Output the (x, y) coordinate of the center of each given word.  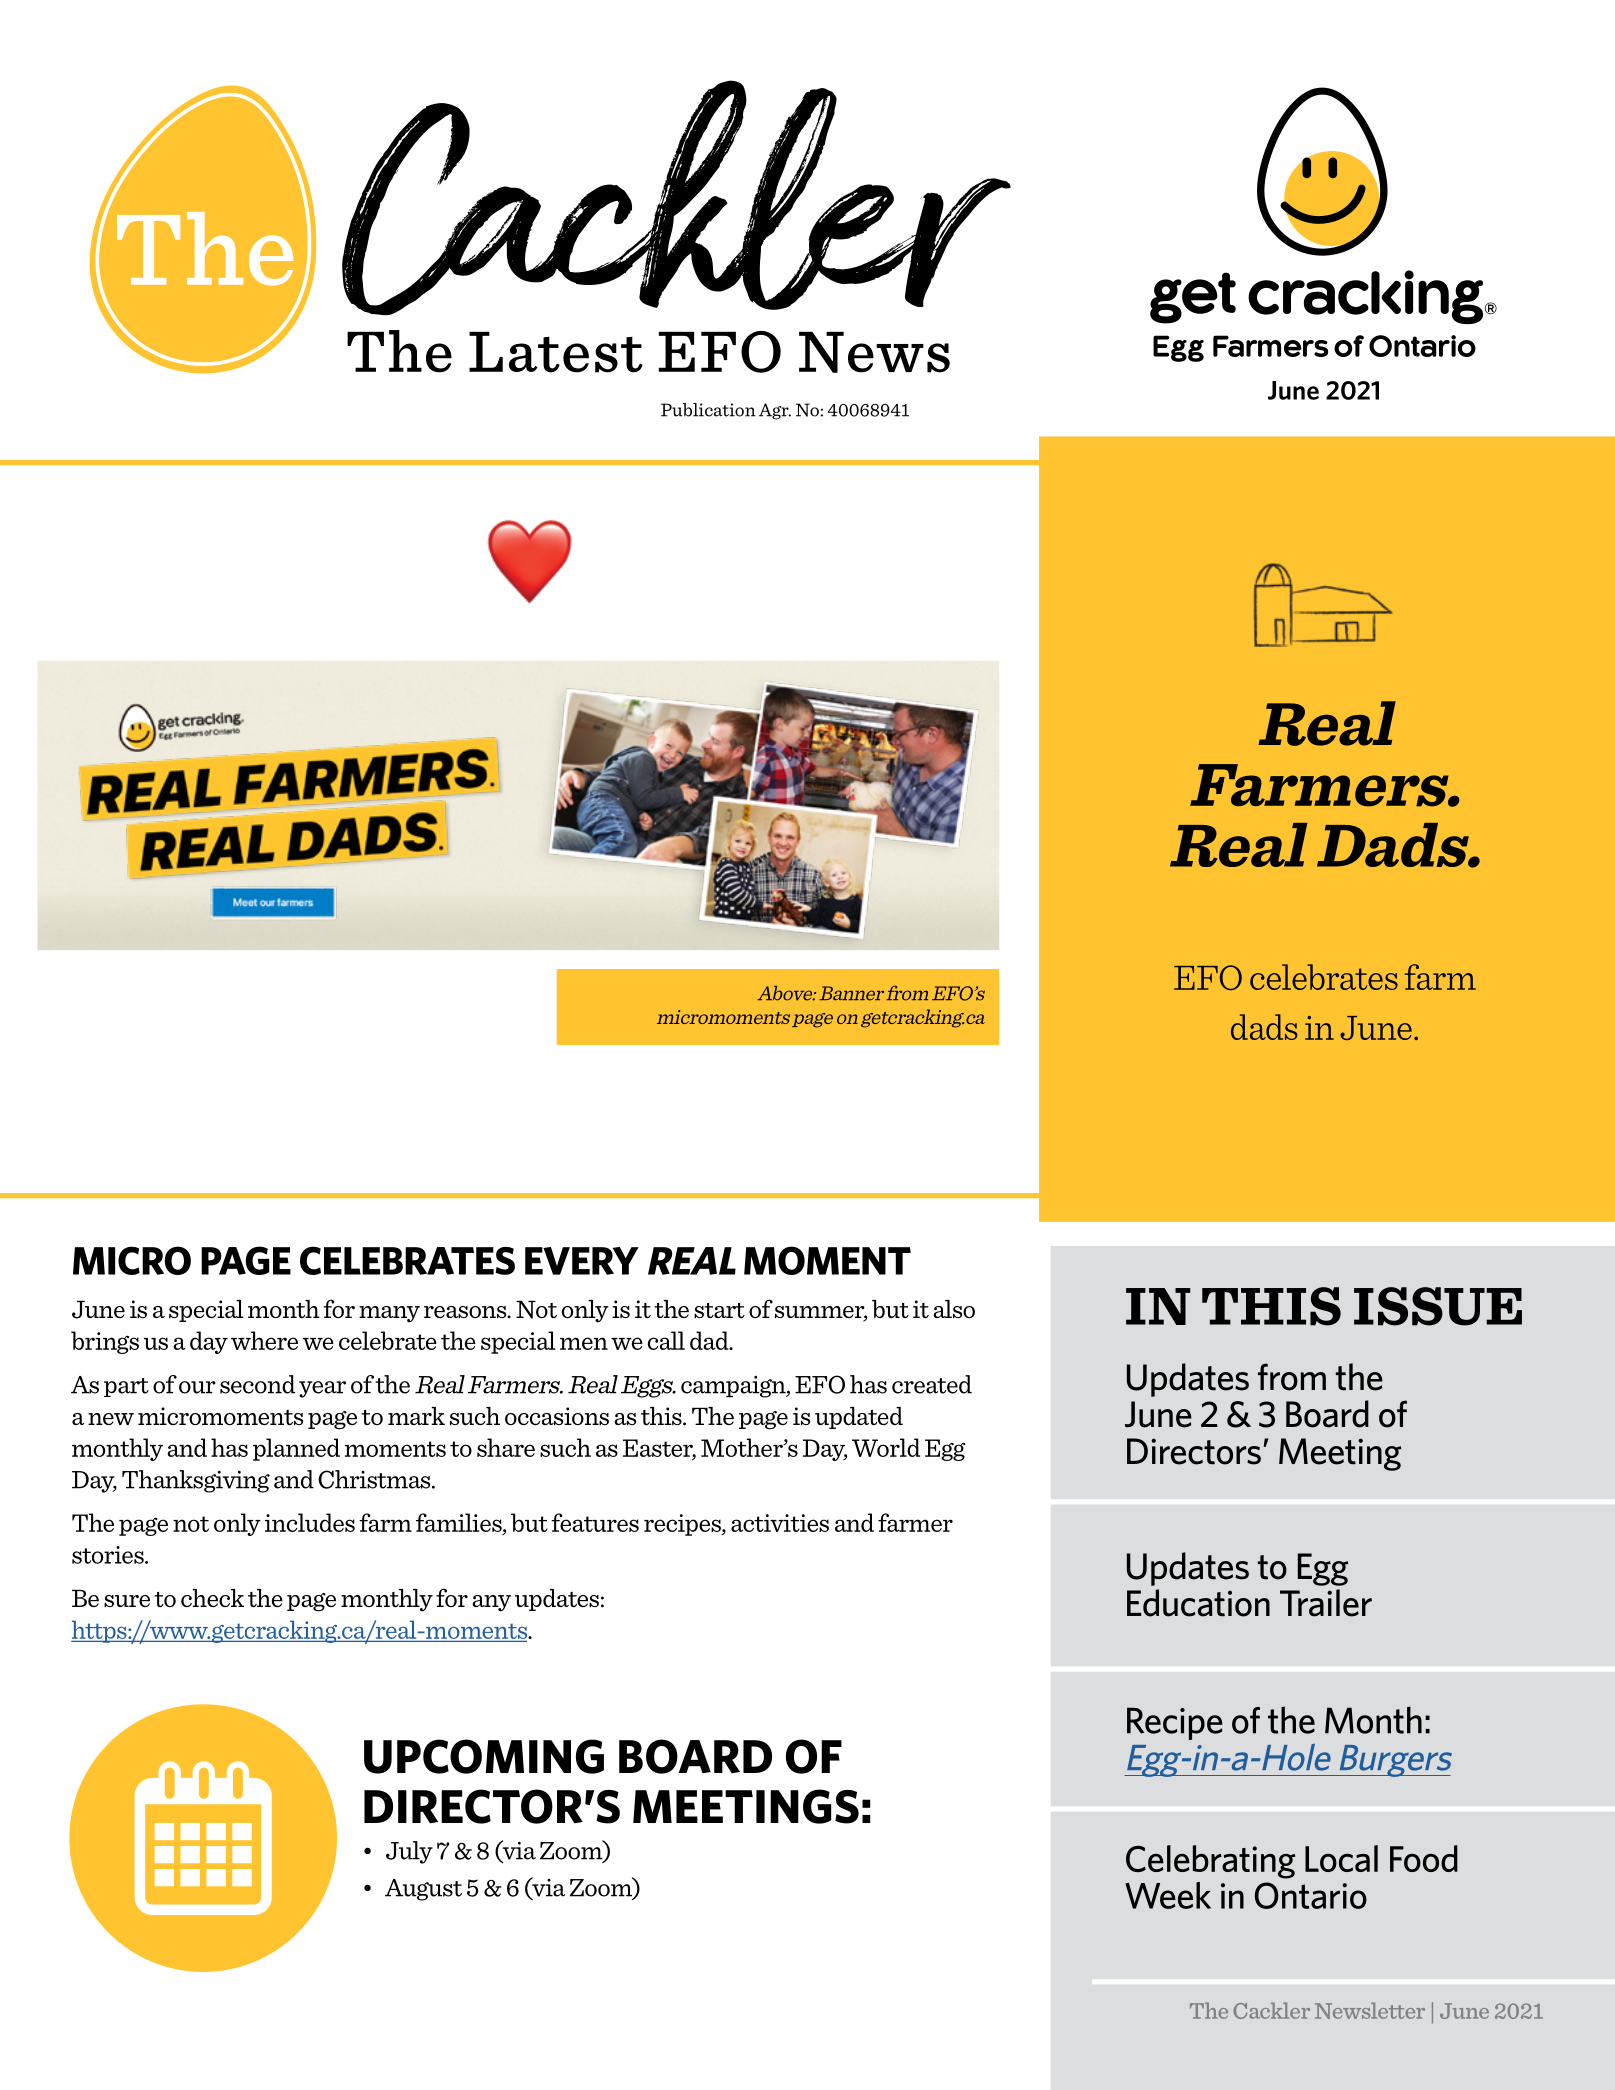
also (954, 1309)
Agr (775, 411)
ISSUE (1438, 1306)
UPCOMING (484, 1756)
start (719, 1311)
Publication (708, 410)
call (666, 1340)
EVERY (582, 1261)
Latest (556, 352)
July (409, 1852)
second (257, 1384)
